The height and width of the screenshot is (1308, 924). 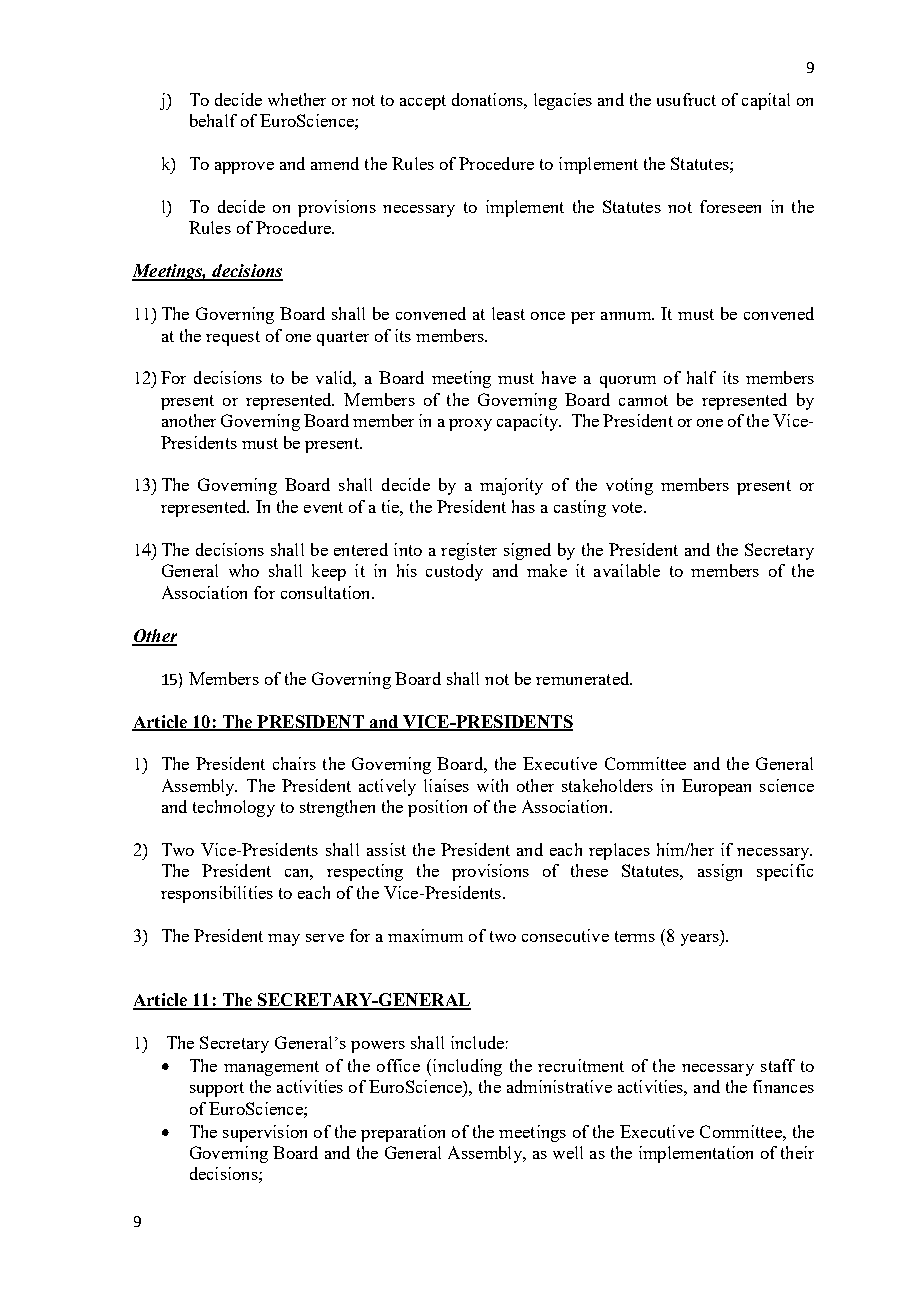 I want to click on consultation, so click(x=327, y=592).
